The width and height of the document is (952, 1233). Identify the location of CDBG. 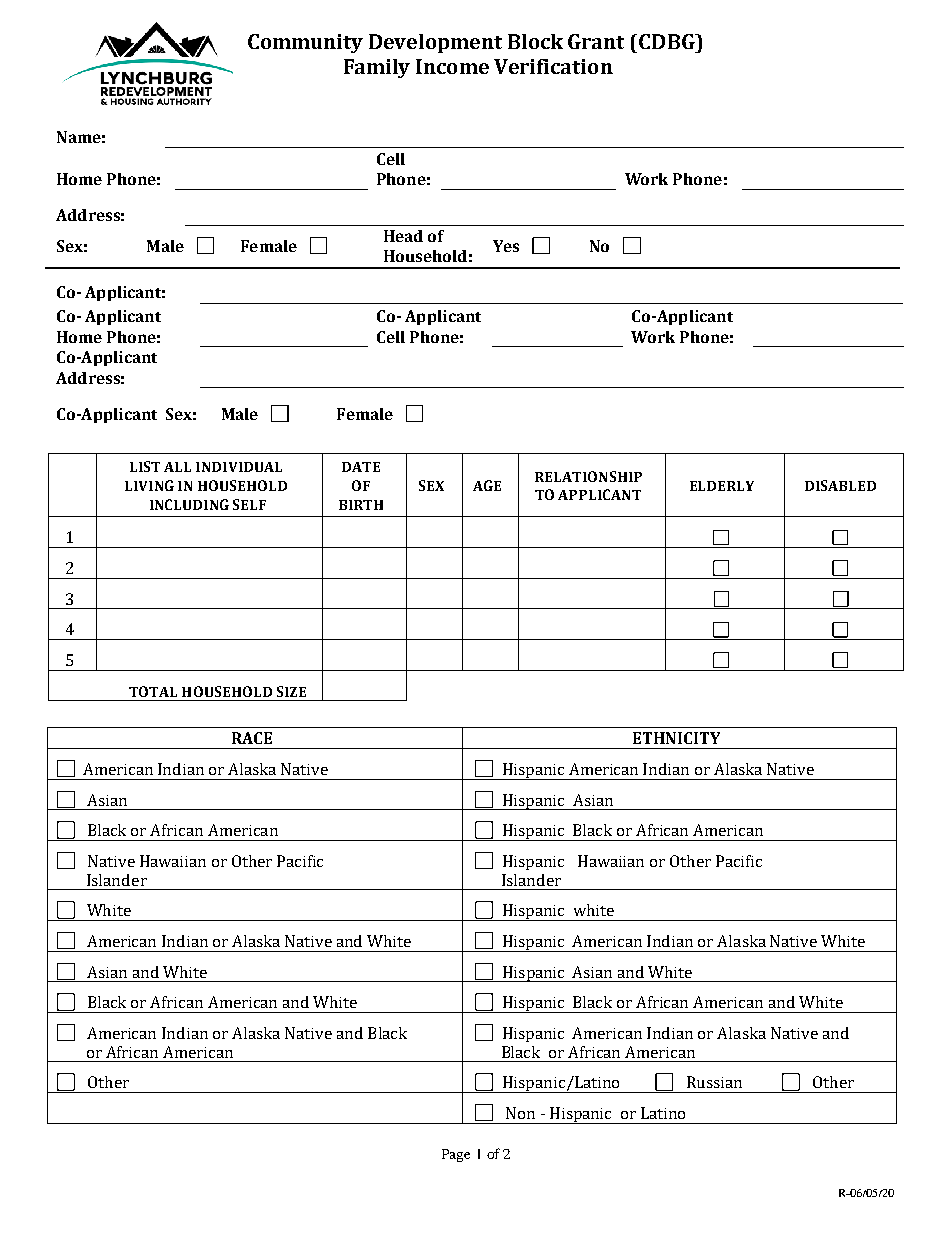
(668, 41).
